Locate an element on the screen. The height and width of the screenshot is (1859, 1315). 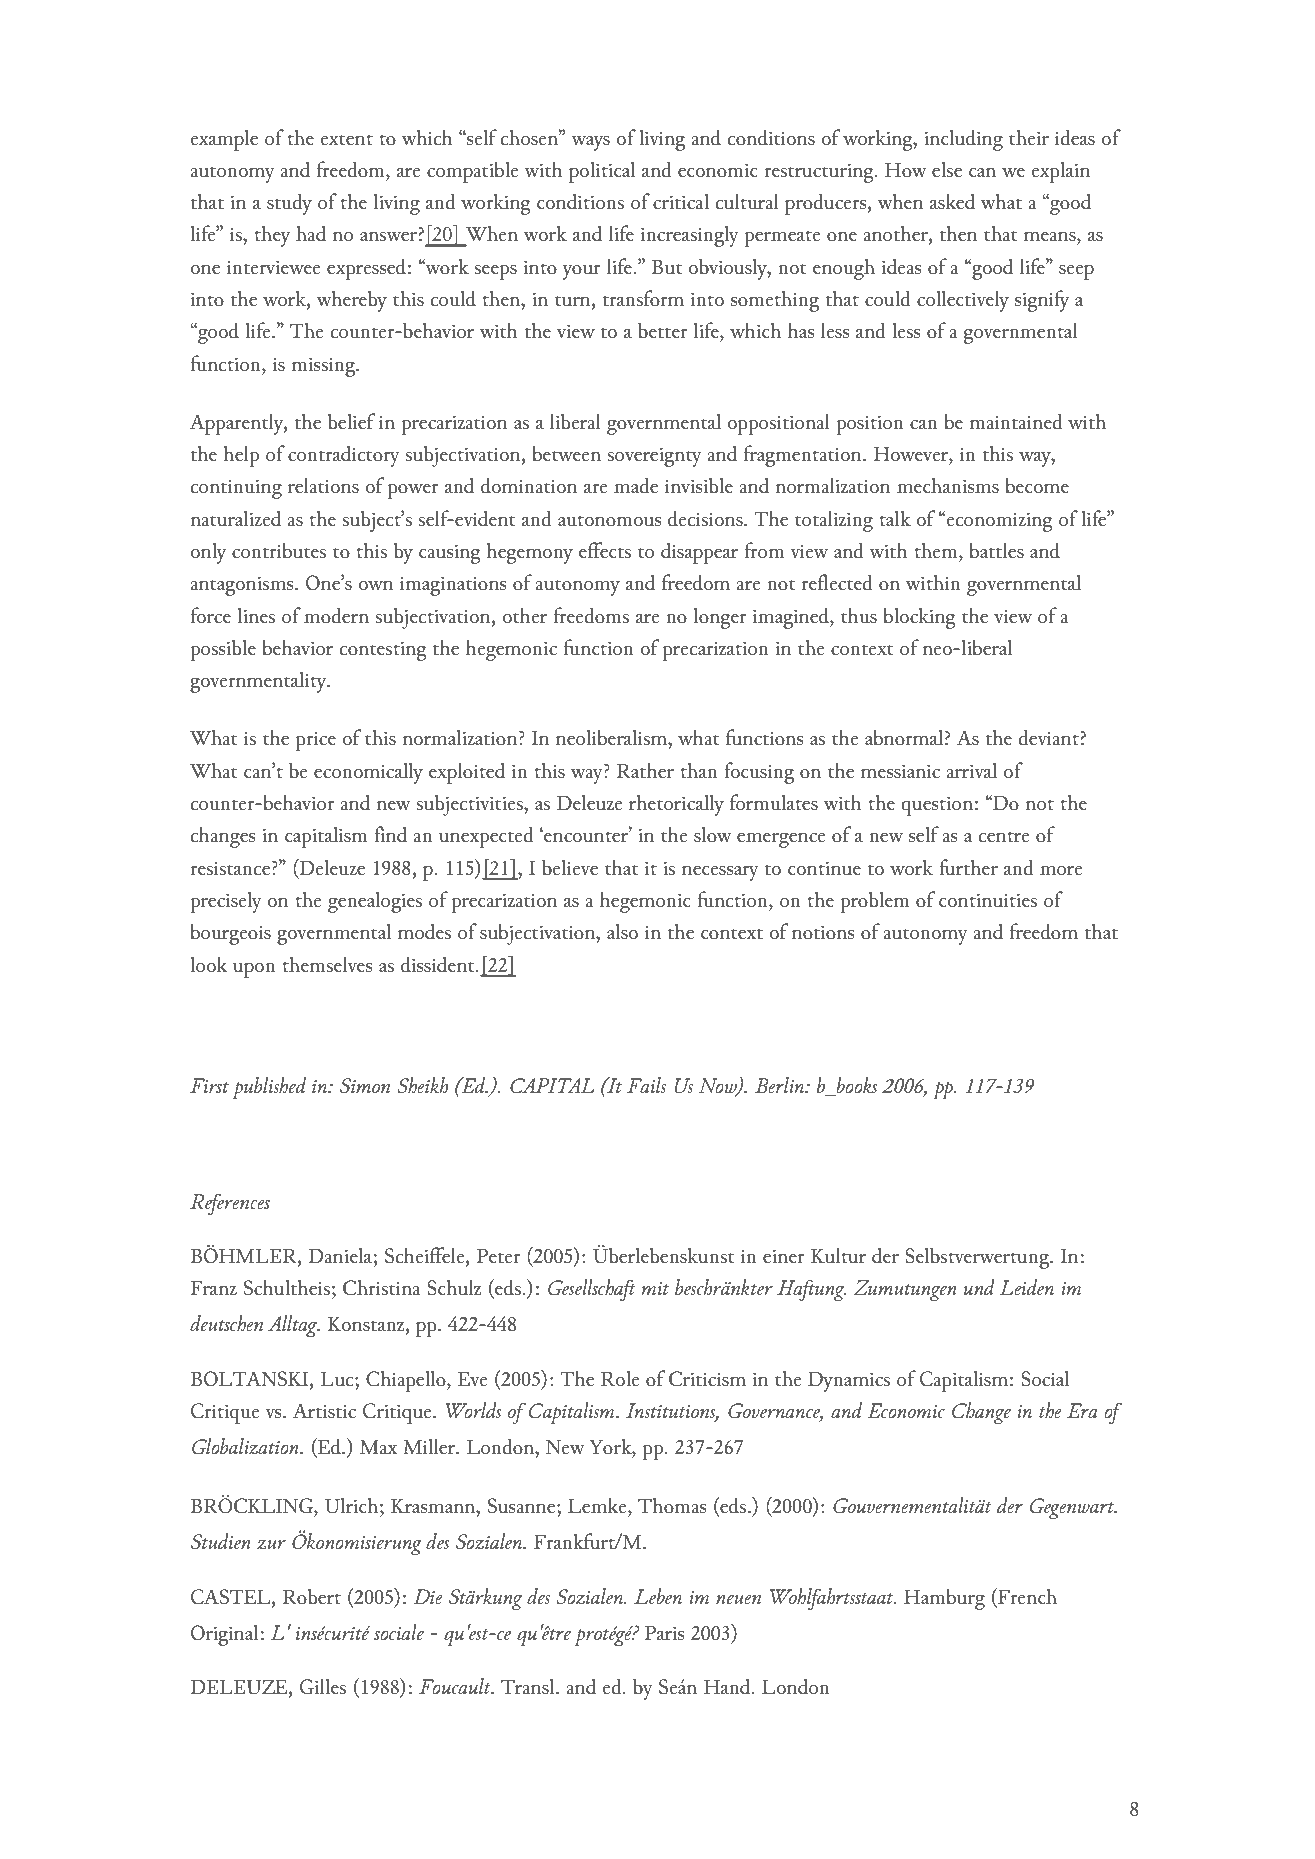
Paris is located at coordinates (665, 1633).
